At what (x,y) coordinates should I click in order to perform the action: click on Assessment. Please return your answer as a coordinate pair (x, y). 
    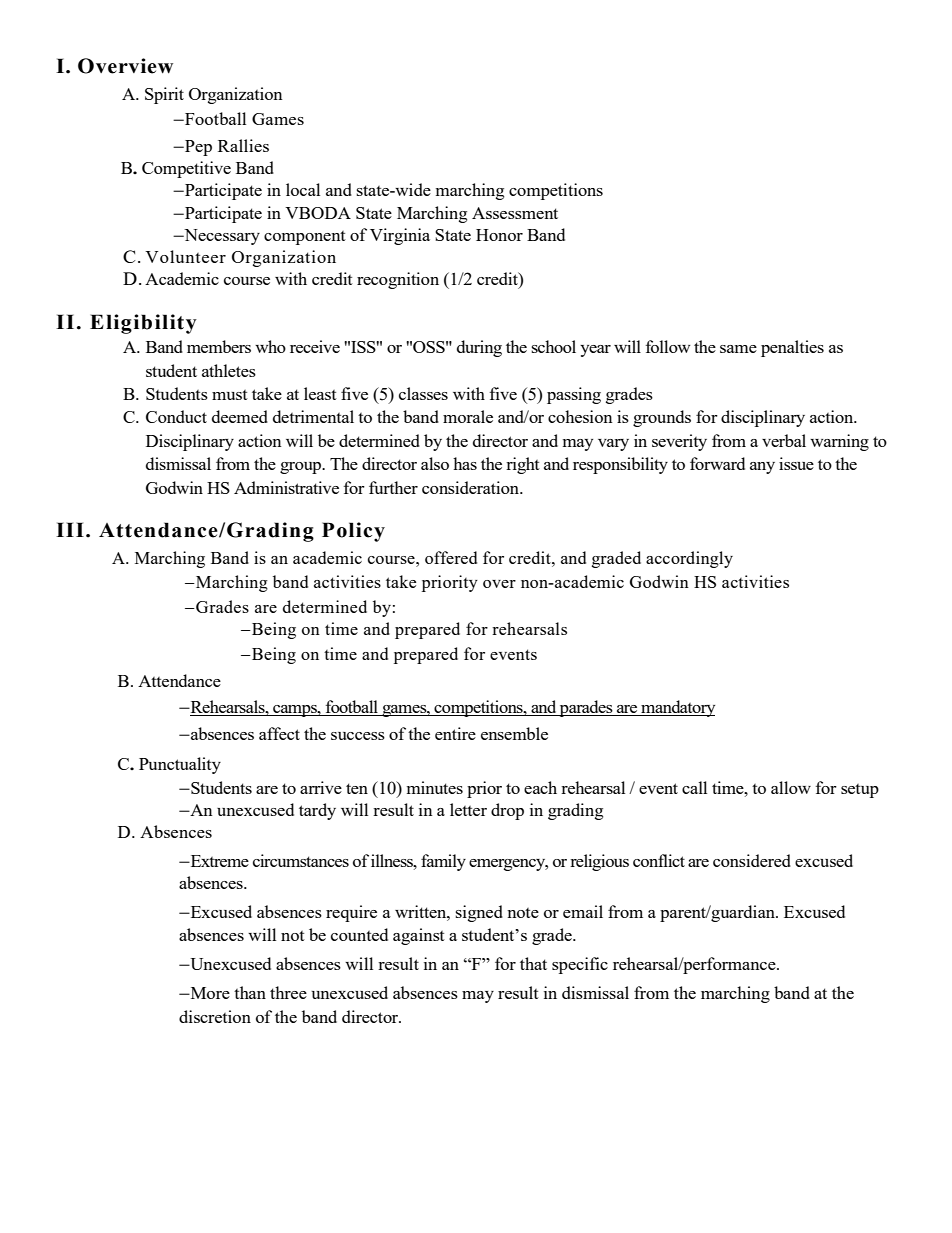
    Looking at the image, I should click on (515, 213).
